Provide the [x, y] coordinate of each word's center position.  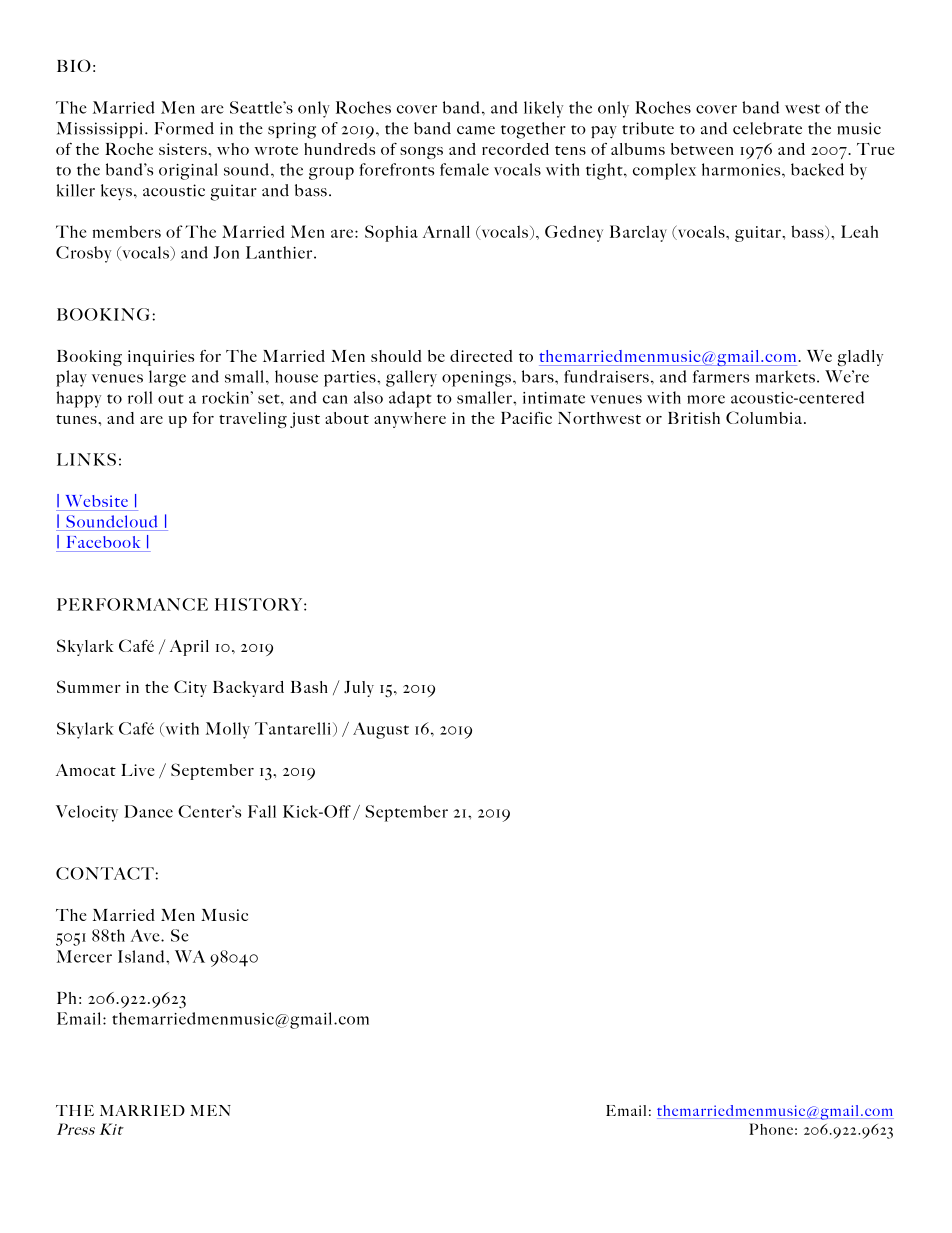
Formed [184, 128]
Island [142, 956]
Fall [262, 811]
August [381, 730]
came [476, 130]
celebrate [767, 128]
